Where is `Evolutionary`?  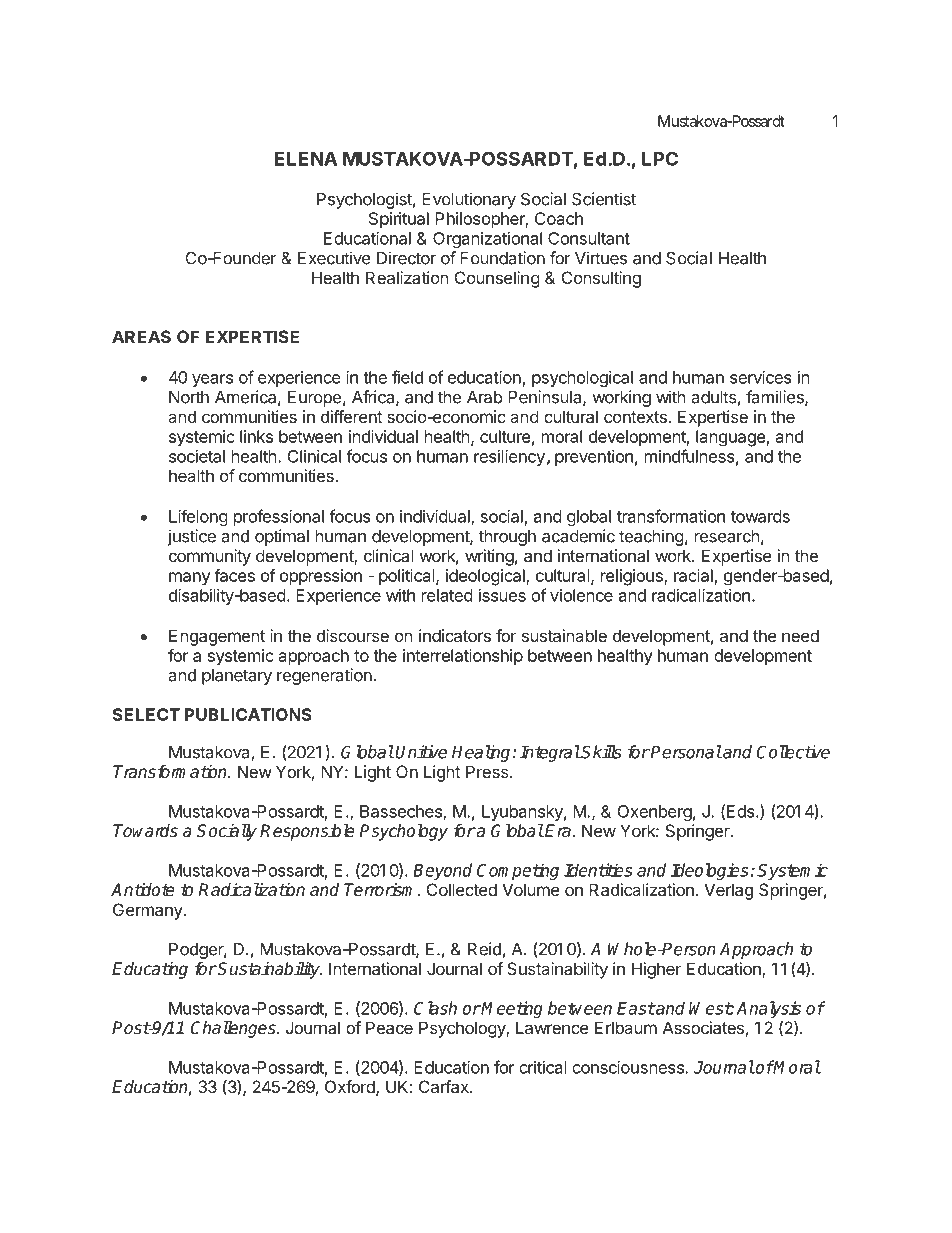 Evolutionary is located at coordinates (469, 200).
